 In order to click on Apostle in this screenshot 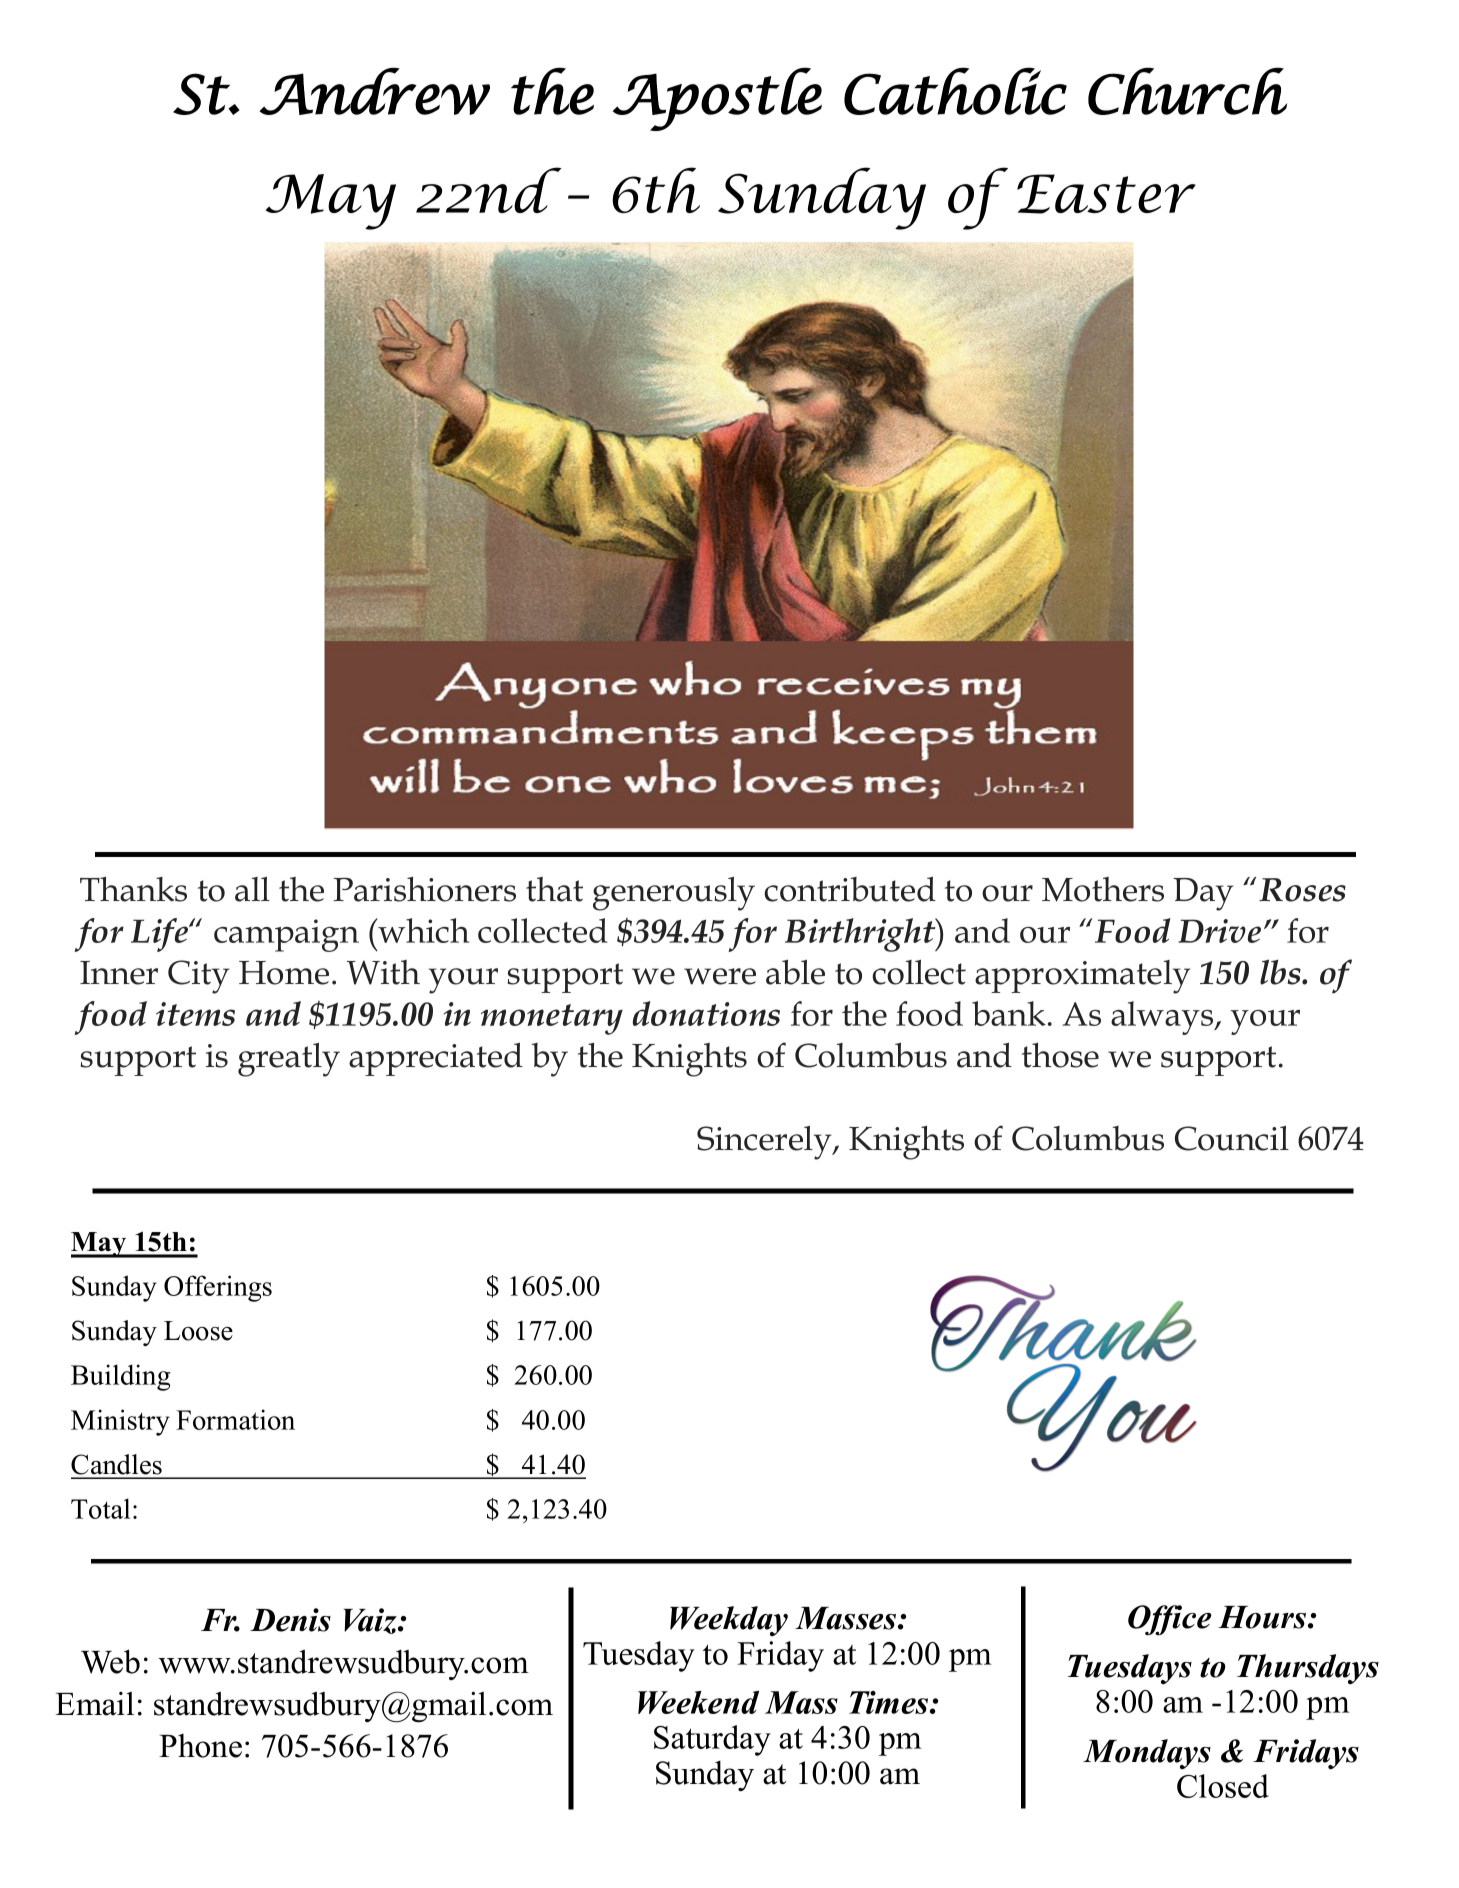, I will do `click(717, 99)`.
